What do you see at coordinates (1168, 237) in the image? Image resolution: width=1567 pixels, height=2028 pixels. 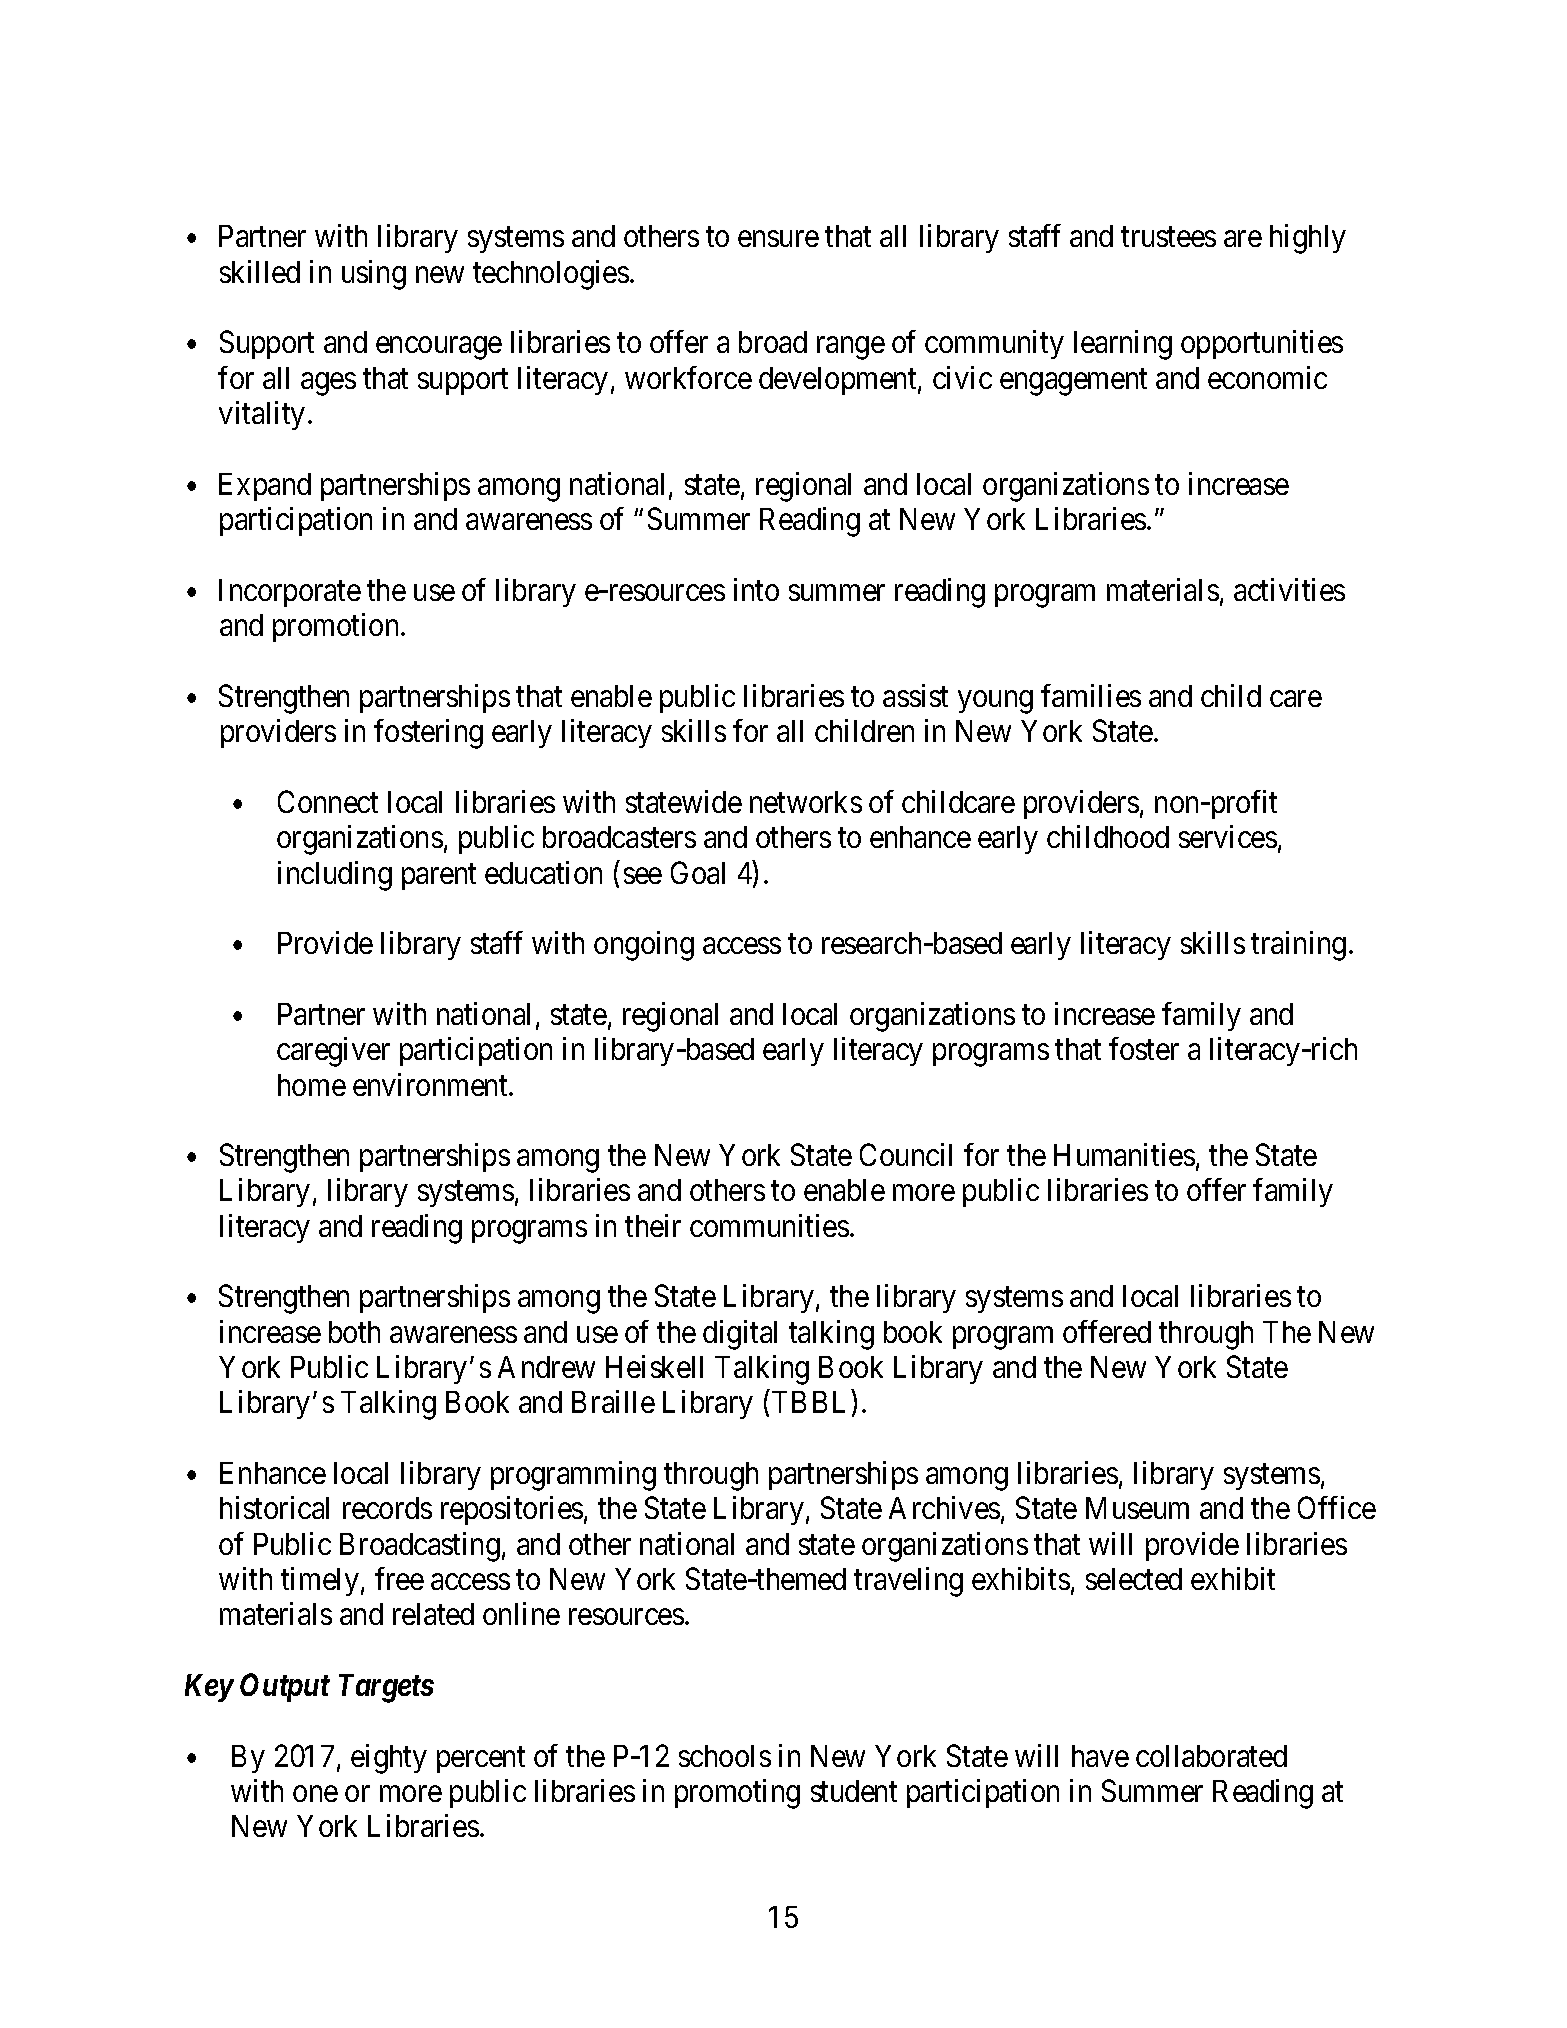 I see `trustees` at bounding box center [1168, 237].
